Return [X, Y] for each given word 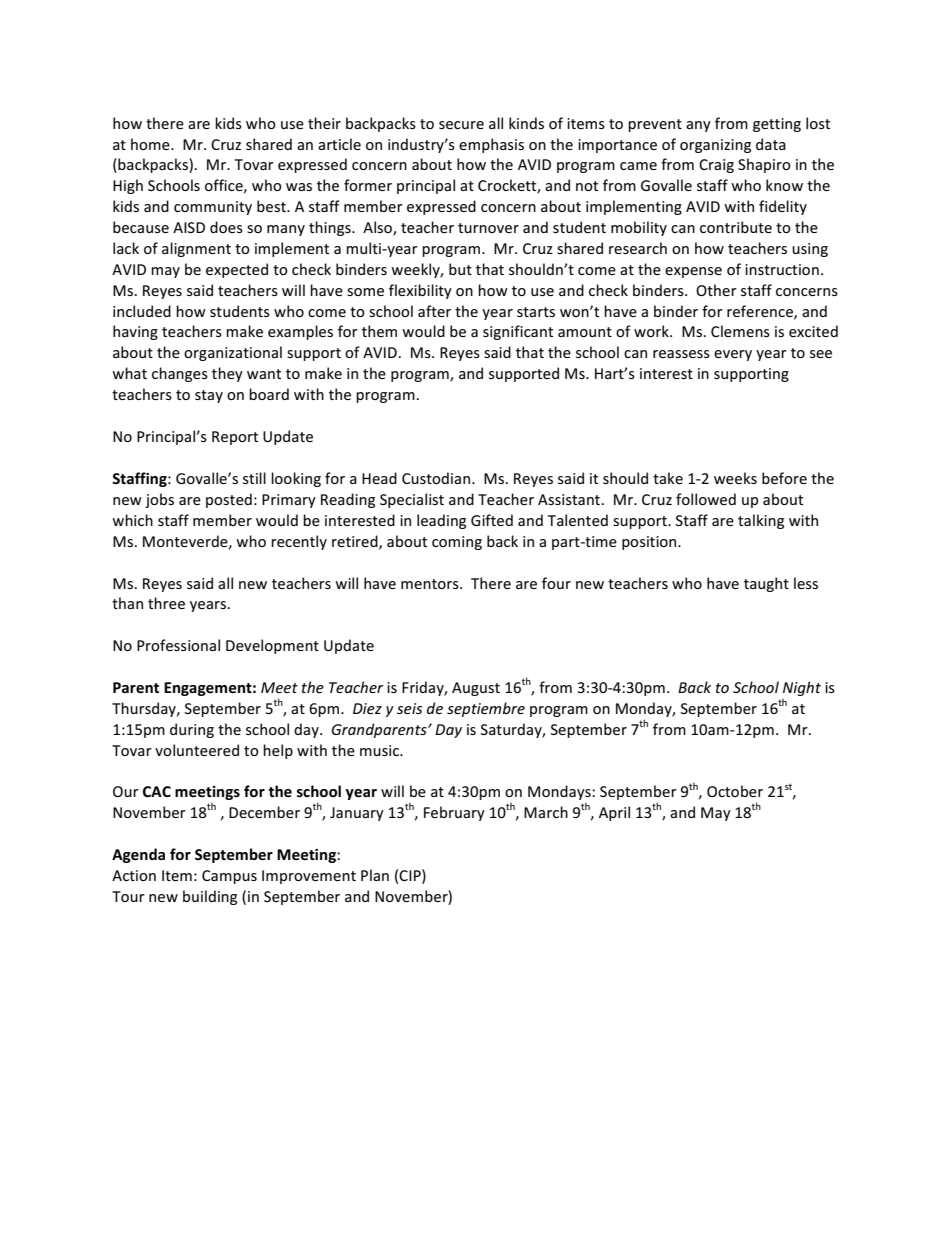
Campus [229, 877]
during [192, 730]
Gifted [492, 520]
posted [229, 500]
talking [761, 521]
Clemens [740, 331]
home [151, 144]
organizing [715, 146]
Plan [375, 875]
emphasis [491, 145]
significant [518, 332]
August [476, 689]
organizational [233, 353]
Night [801, 690]
